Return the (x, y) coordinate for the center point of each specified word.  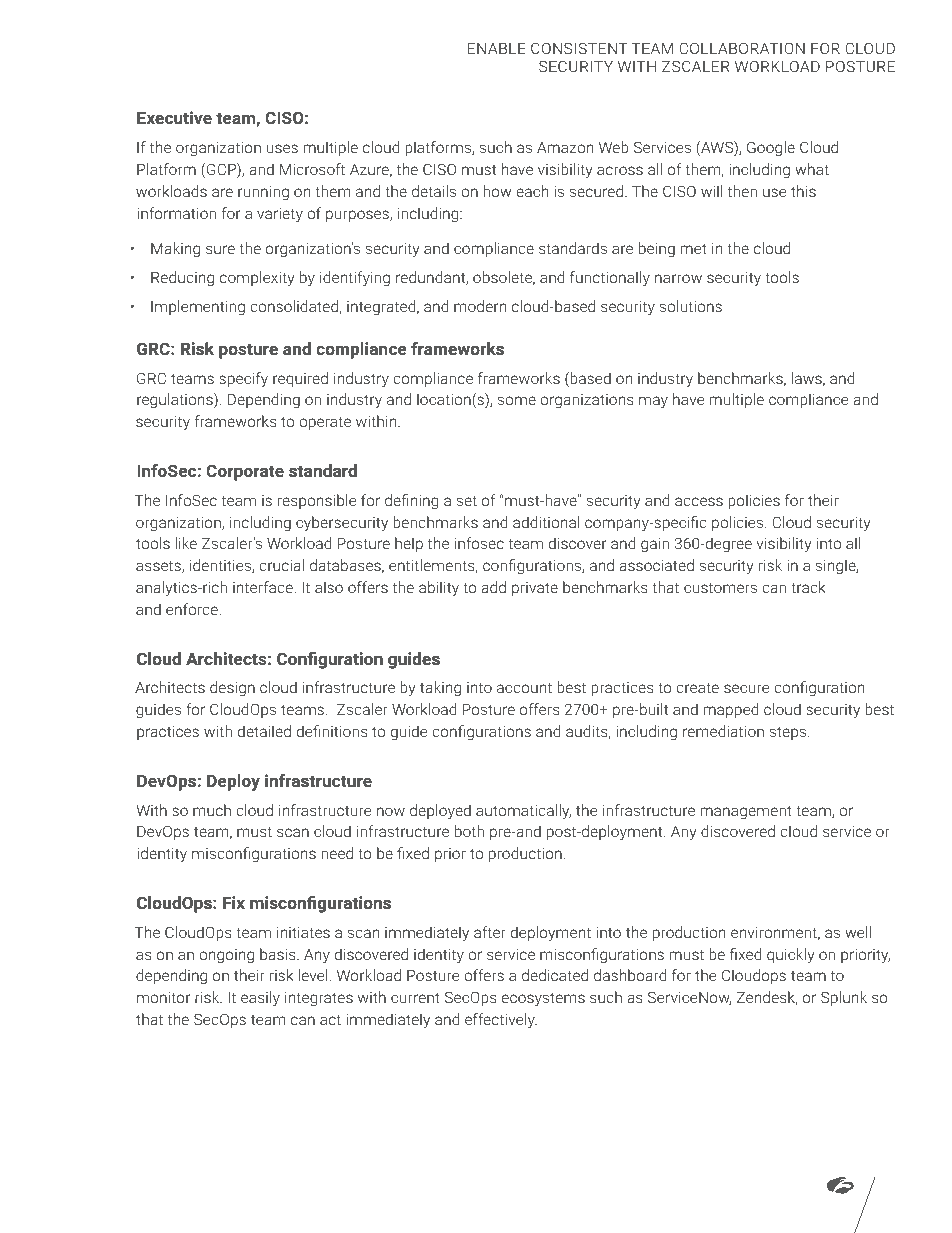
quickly (790, 956)
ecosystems (543, 999)
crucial (281, 565)
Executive (174, 117)
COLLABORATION (742, 48)
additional (546, 522)
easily (260, 999)
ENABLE (497, 48)
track (808, 587)
